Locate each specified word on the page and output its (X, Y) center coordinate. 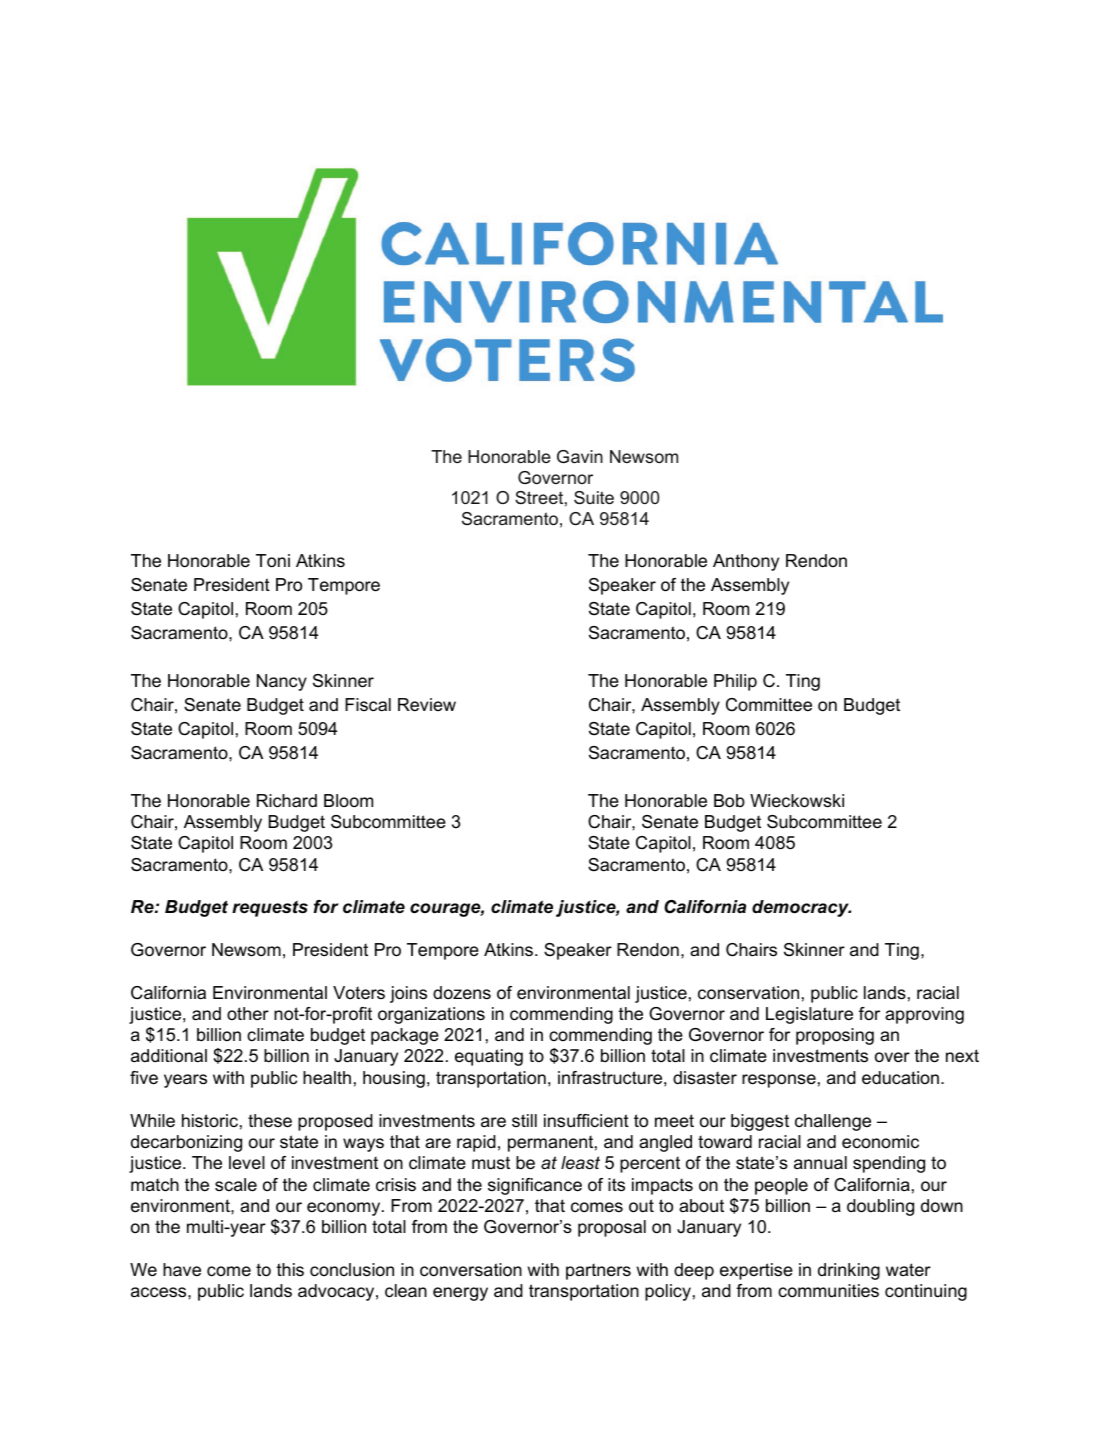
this (290, 1269)
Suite (594, 497)
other (248, 1013)
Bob (729, 801)
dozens (462, 992)
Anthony (746, 562)
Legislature (809, 1015)
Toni (273, 561)
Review (427, 704)
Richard (287, 800)
